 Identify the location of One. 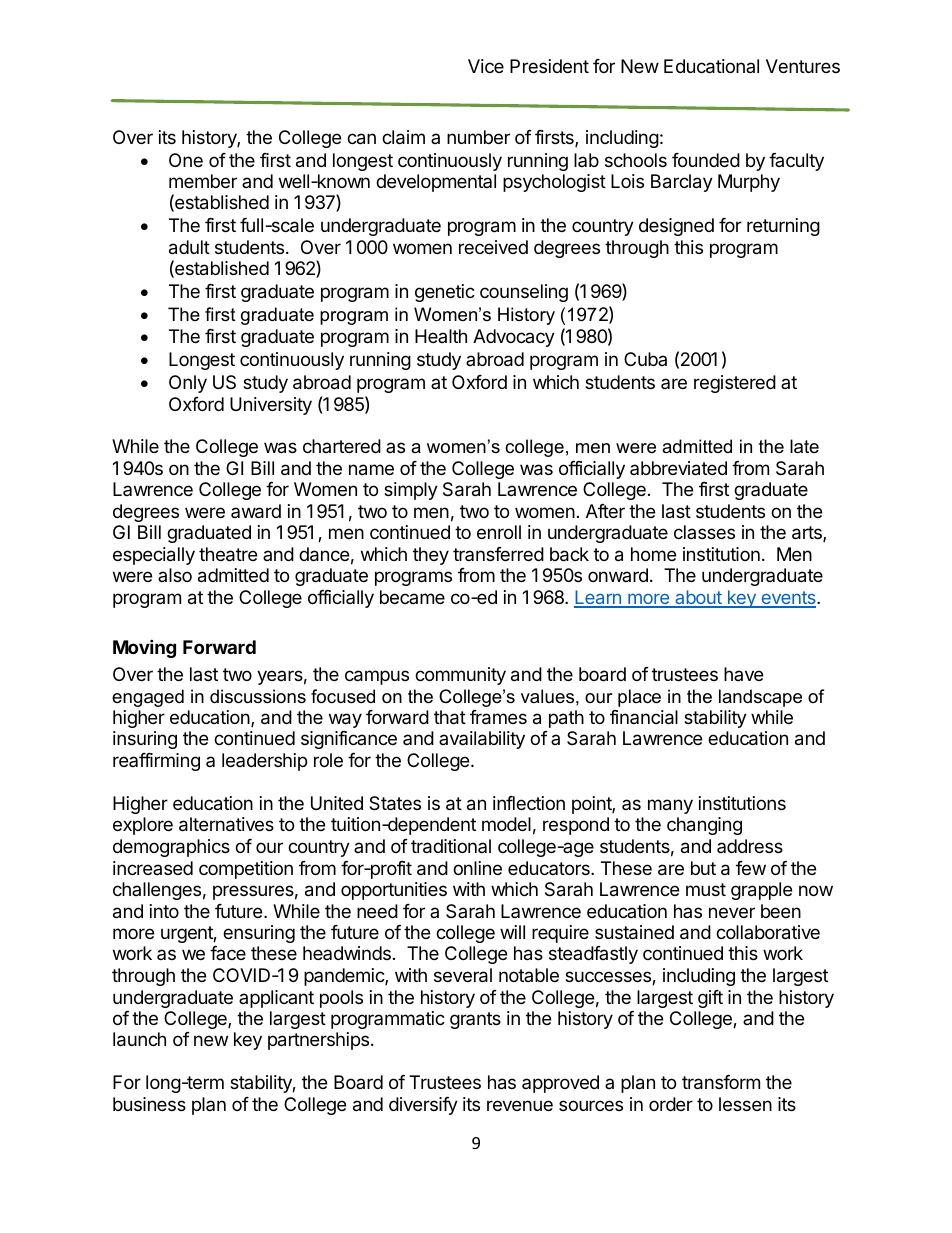
(186, 160).
